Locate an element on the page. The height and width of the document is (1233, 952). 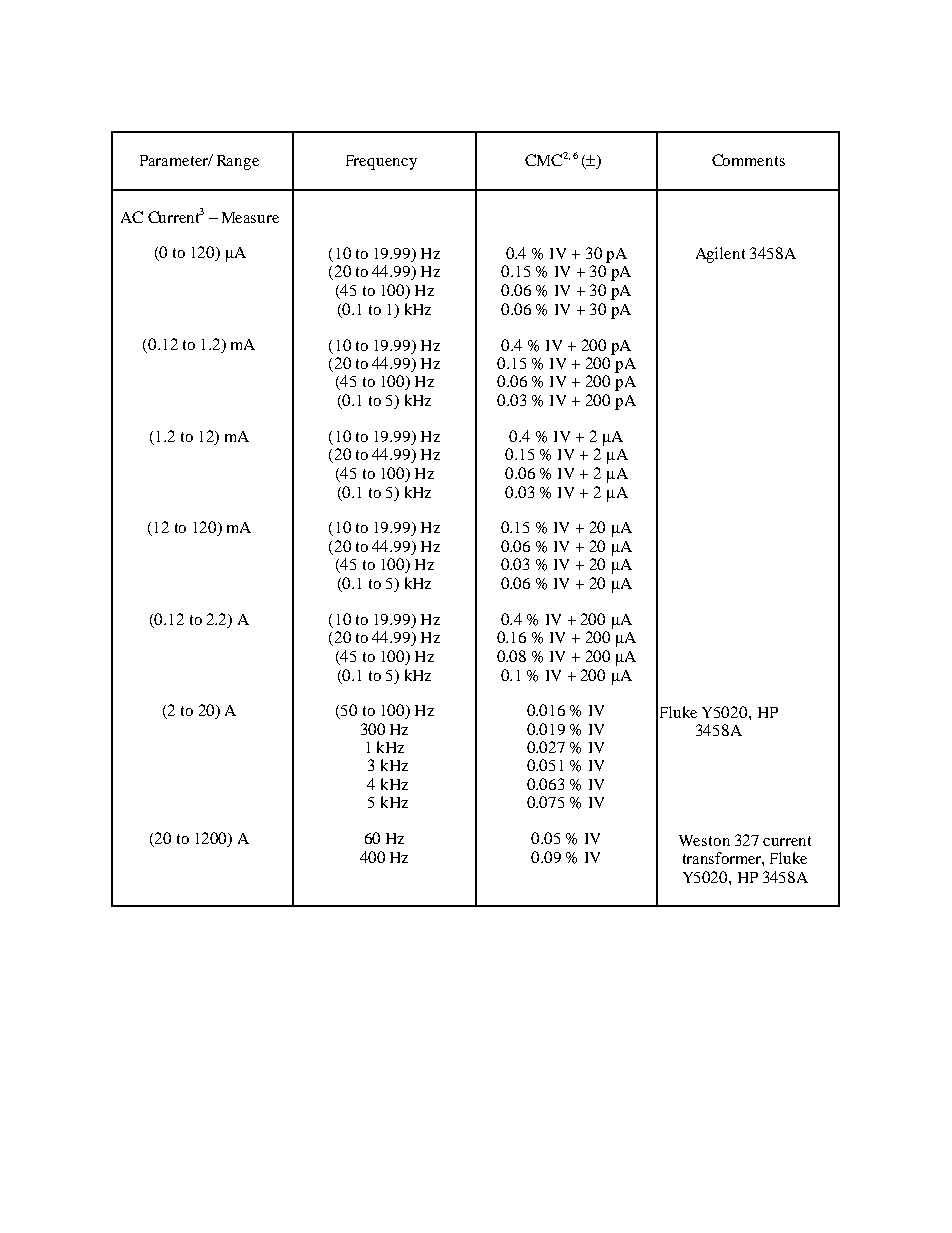
Weston is located at coordinates (704, 840).
